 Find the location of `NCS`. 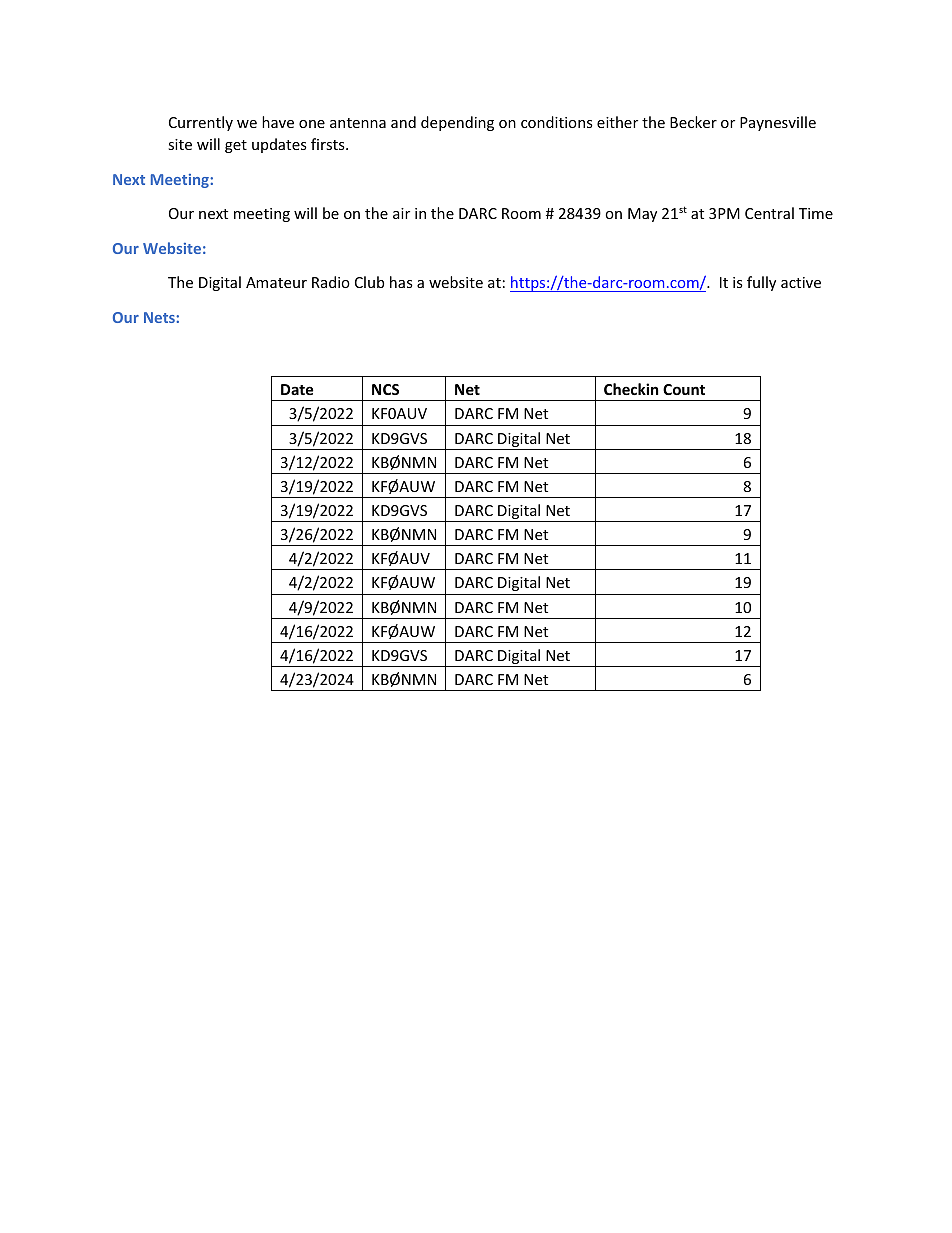

NCS is located at coordinates (385, 389).
